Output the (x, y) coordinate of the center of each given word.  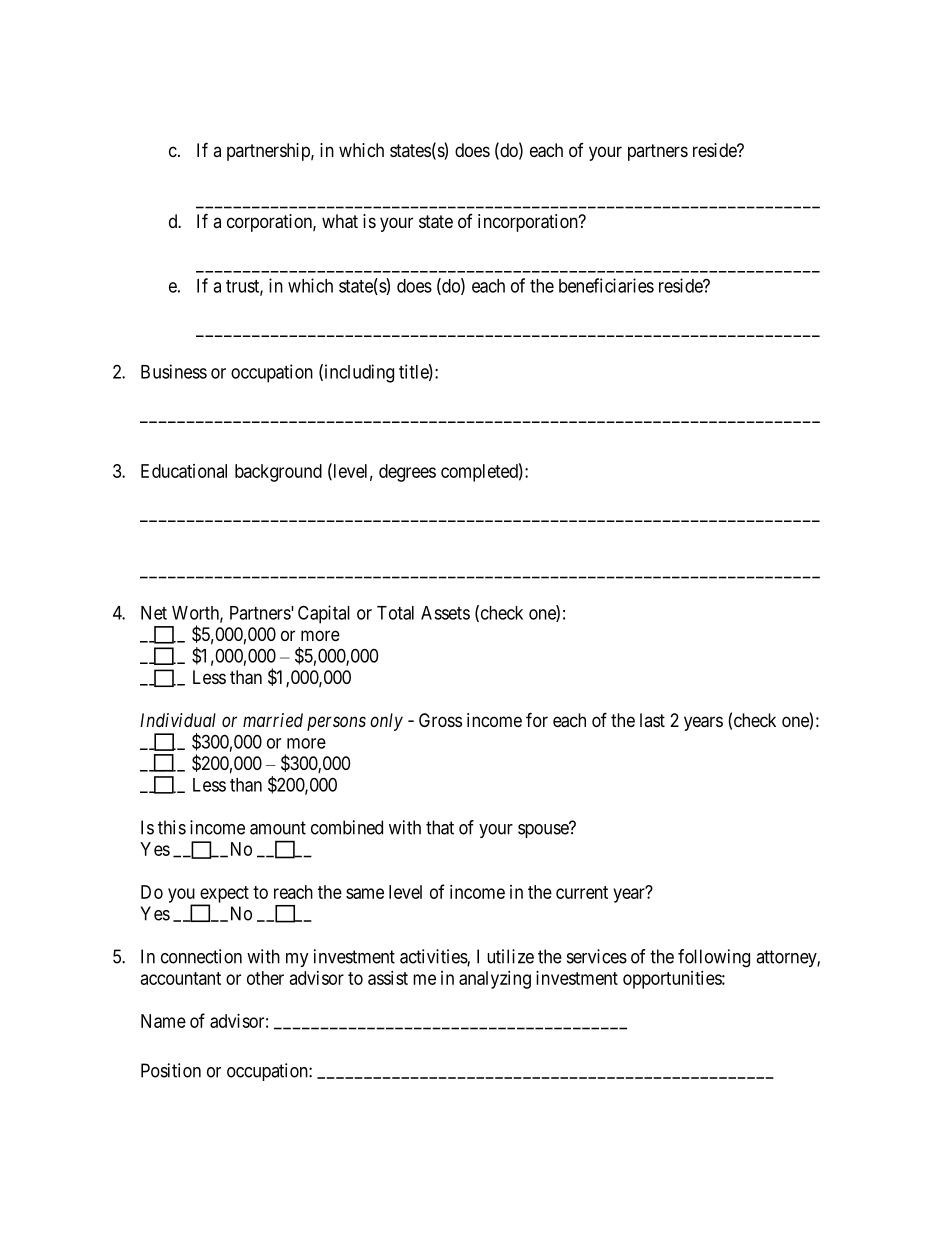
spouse (544, 830)
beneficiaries (606, 285)
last (652, 720)
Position (171, 1070)
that (440, 827)
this (172, 827)
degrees (407, 473)
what (340, 221)
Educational (184, 471)
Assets (445, 613)
